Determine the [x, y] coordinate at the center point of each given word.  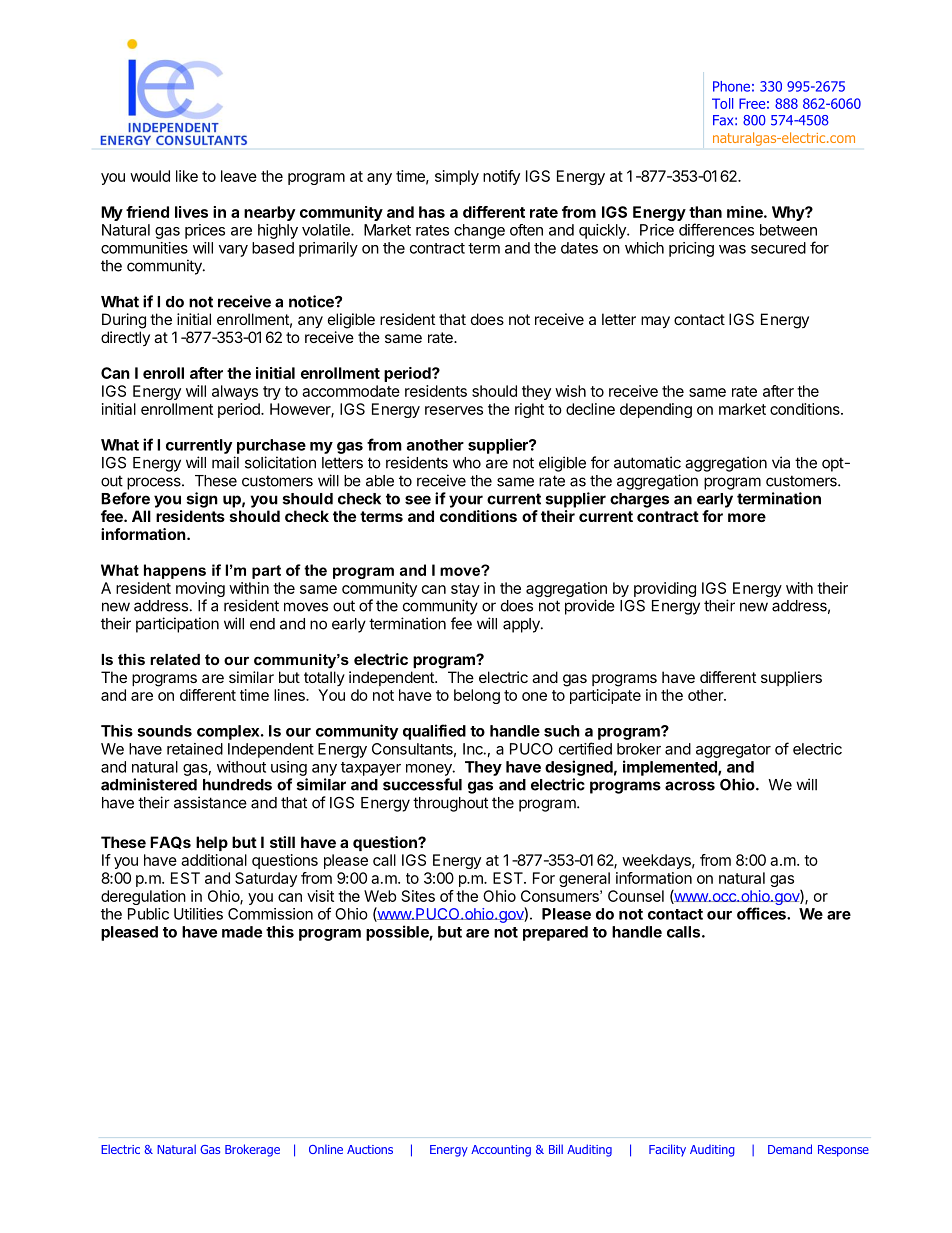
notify [501, 177]
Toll [722, 103]
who [467, 463]
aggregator [733, 751]
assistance [210, 802]
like [187, 176]
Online [326, 1149]
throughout [450, 804]
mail [225, 462]
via [781, 462]
